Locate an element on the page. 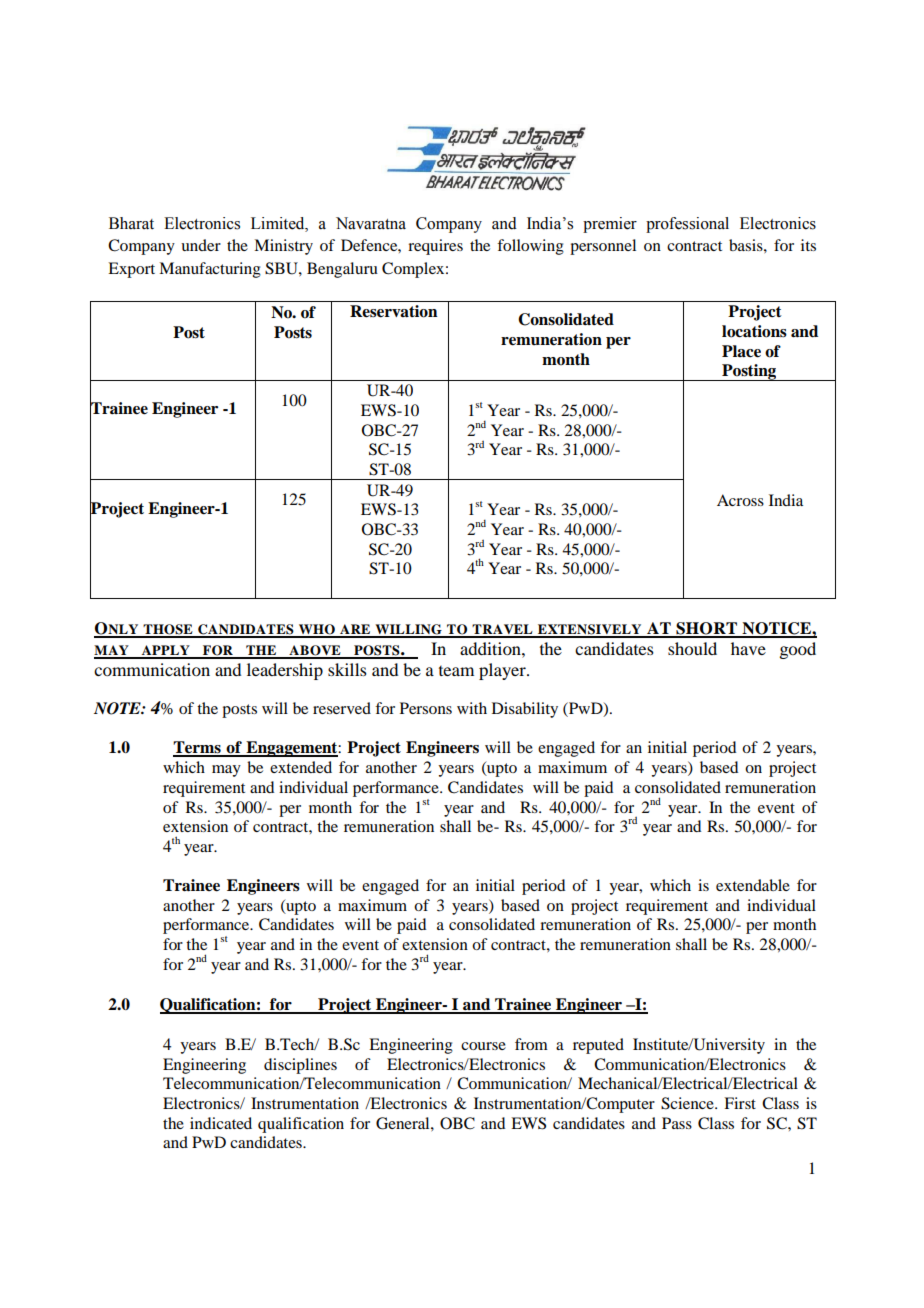  Place is located at coordinates (741, 351).
